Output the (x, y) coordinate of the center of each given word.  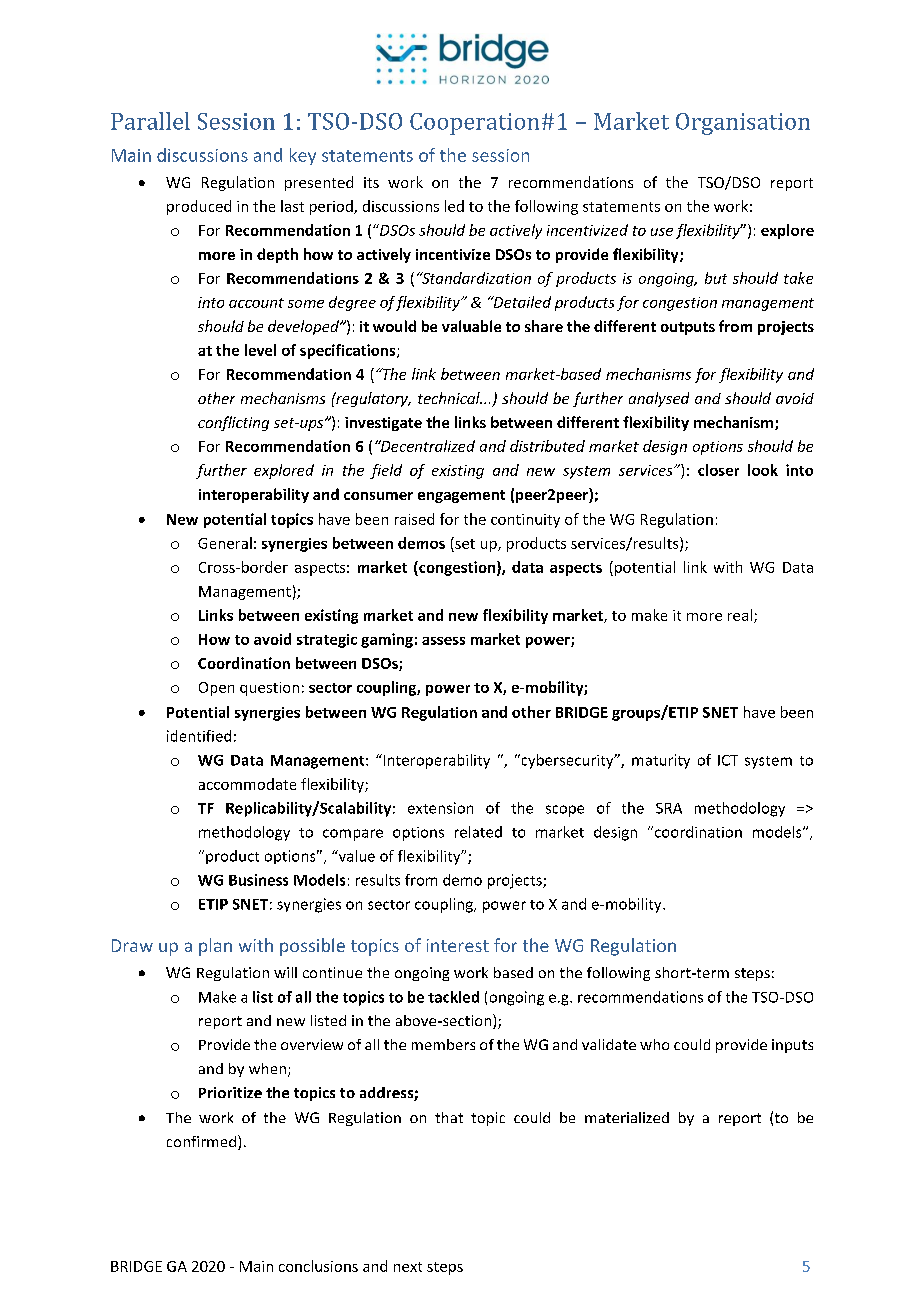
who (654, 1044)
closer (718, 470)
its (371, 182)
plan (215, 947)
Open (216, 689)
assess (443, 641)
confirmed (203, 1142)
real (741, 616)
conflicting (233, 423)
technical (450, 398)
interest (458, 945)
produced (199, 207)
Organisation (743, 124)
